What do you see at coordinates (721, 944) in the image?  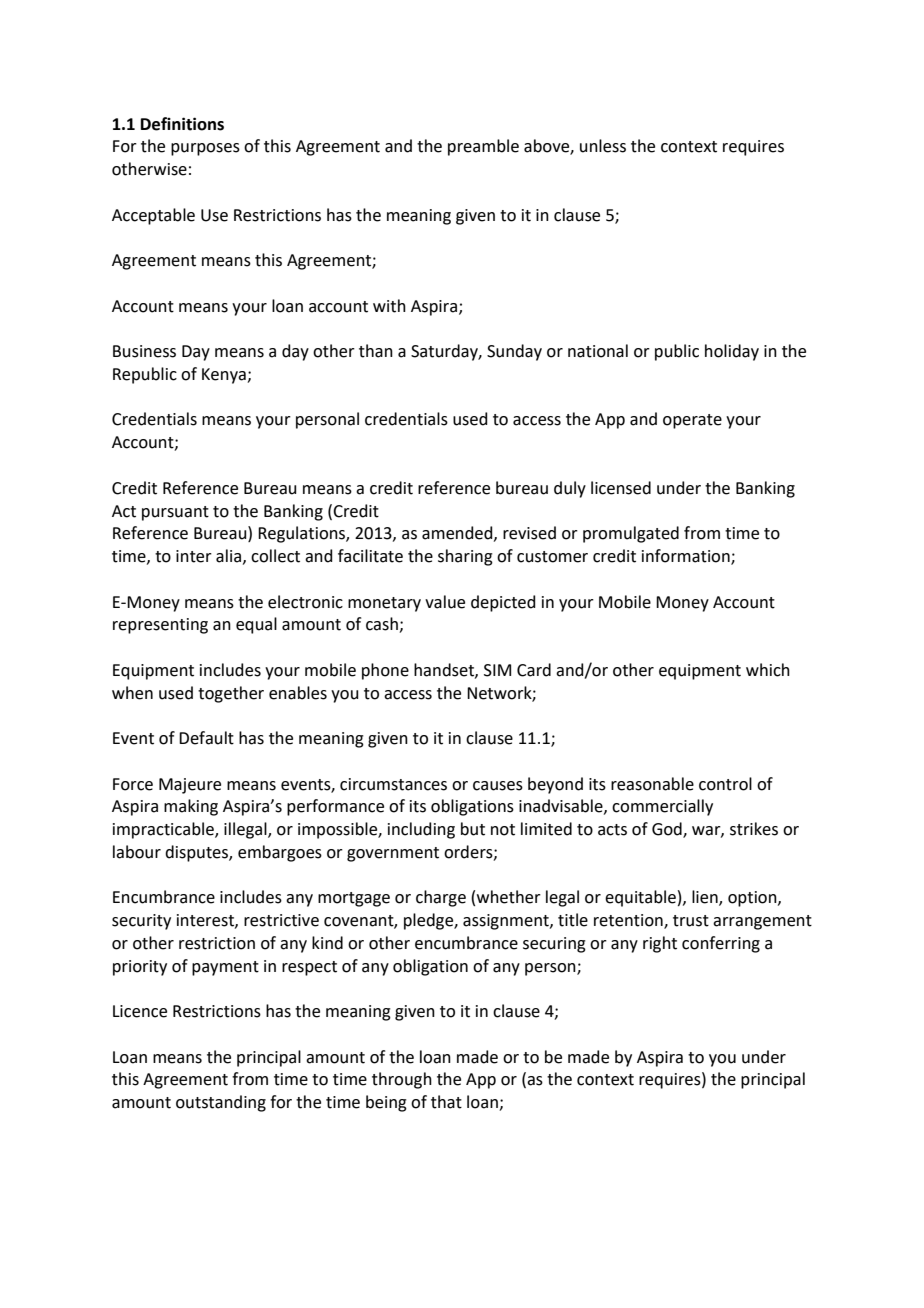 I see `conferring` at bounding box center [721, 944].
